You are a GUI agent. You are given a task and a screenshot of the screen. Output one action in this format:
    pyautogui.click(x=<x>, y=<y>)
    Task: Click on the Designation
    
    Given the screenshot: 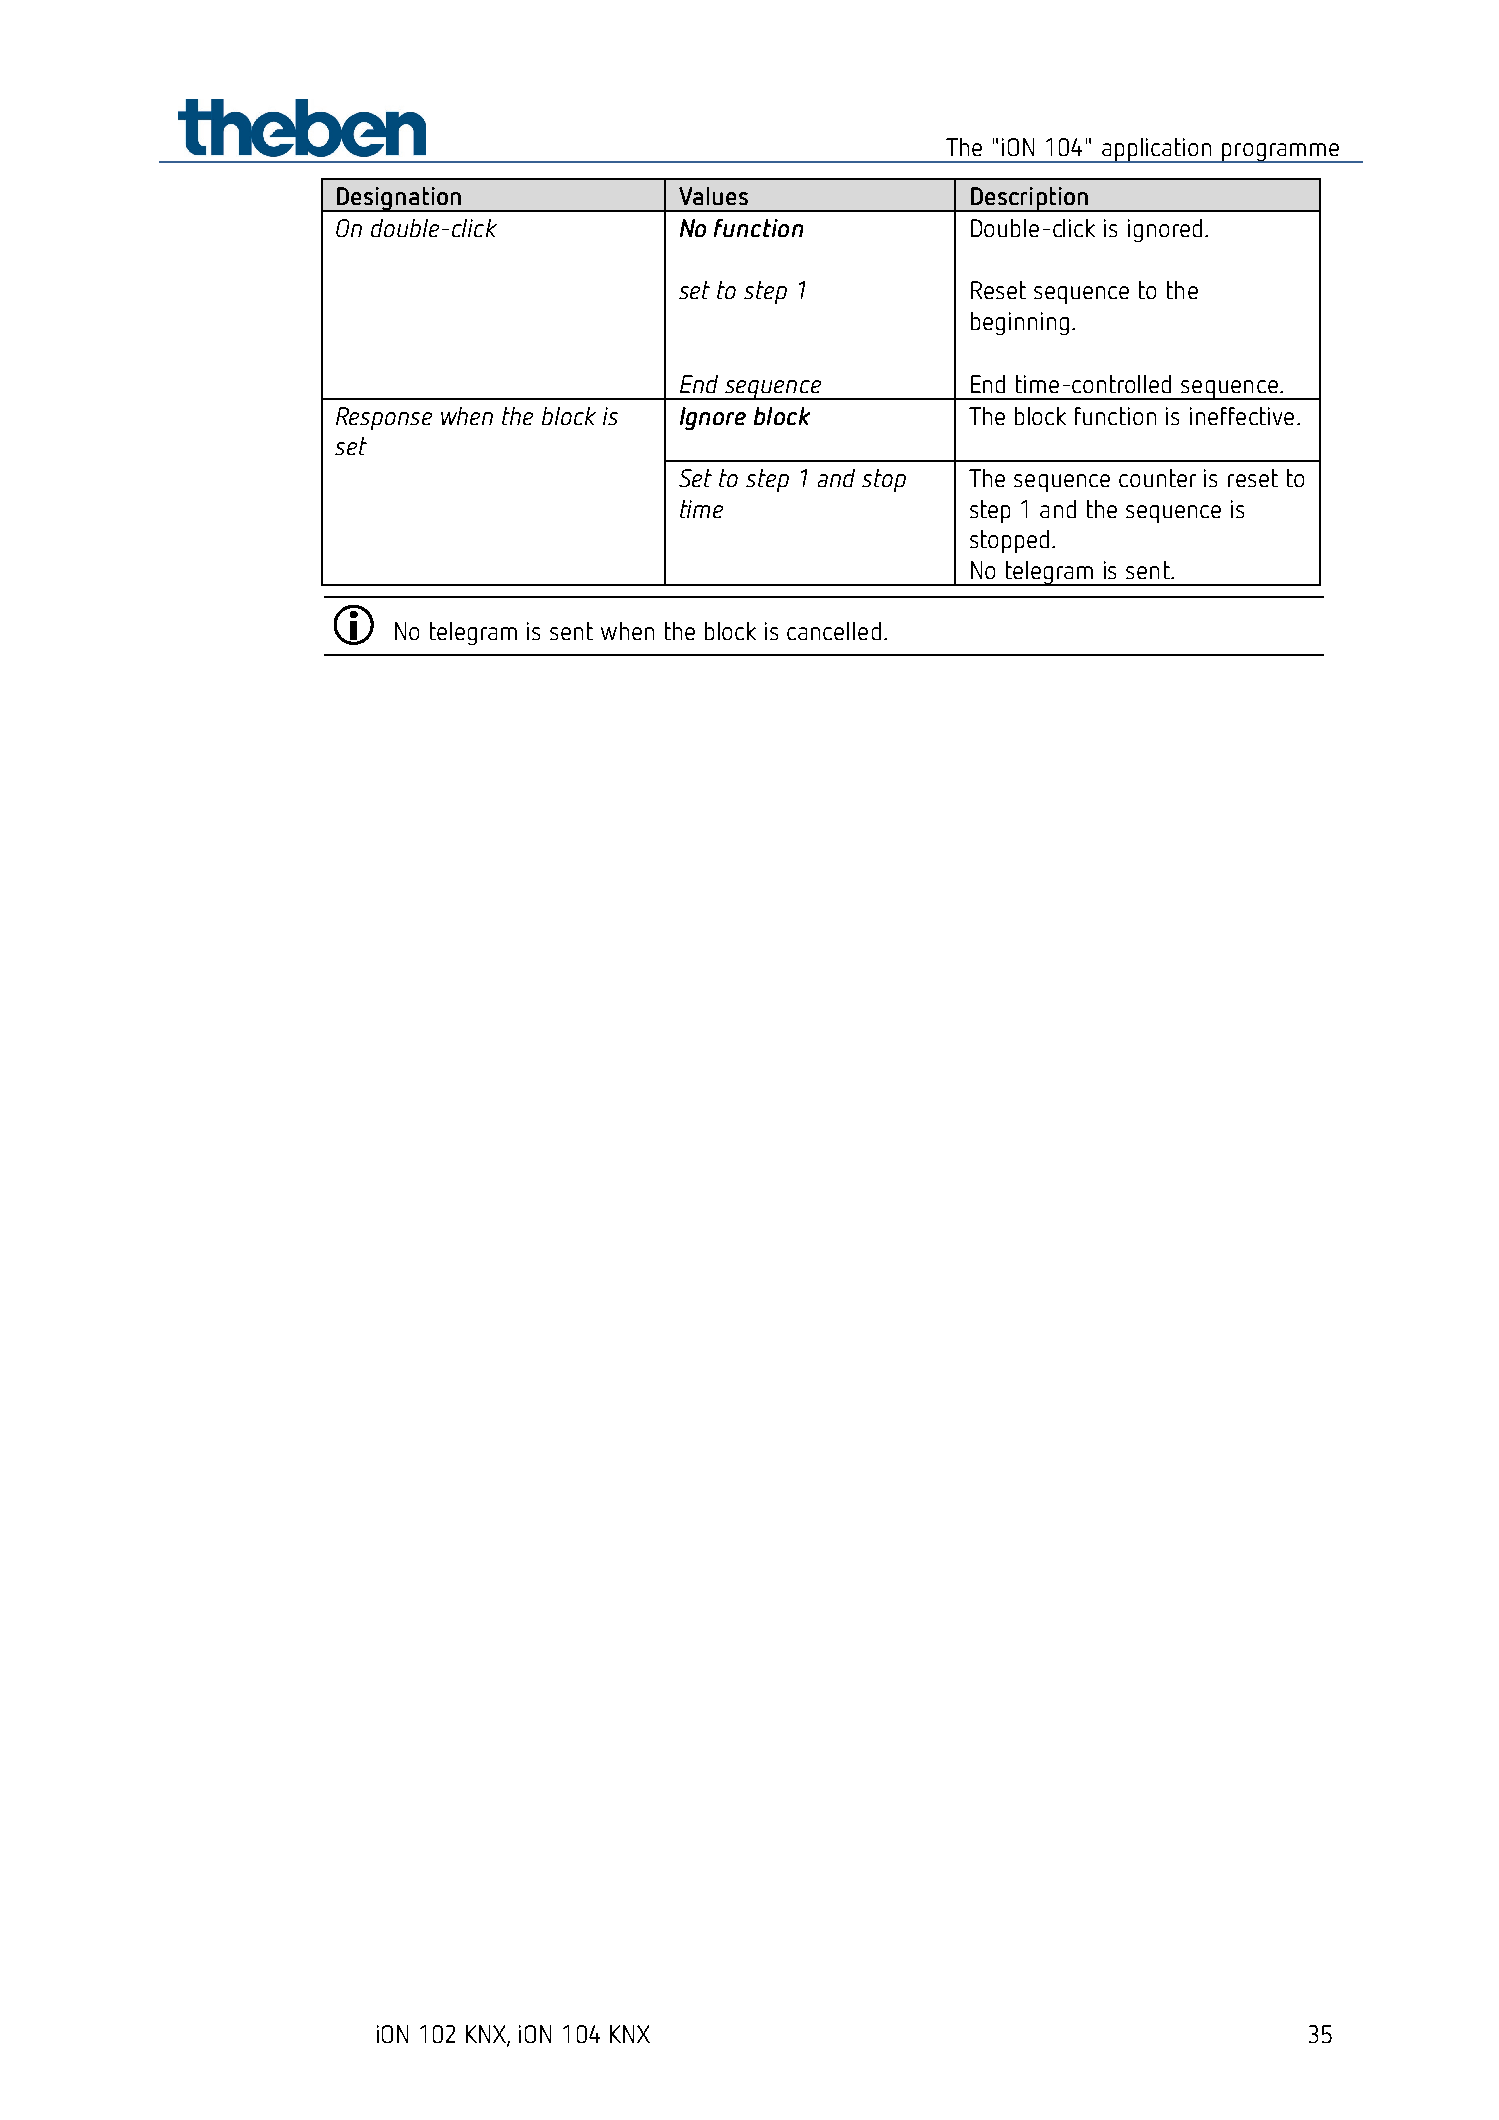 What is the action you would take?
    pyautogui.click(x=399, y=199)
